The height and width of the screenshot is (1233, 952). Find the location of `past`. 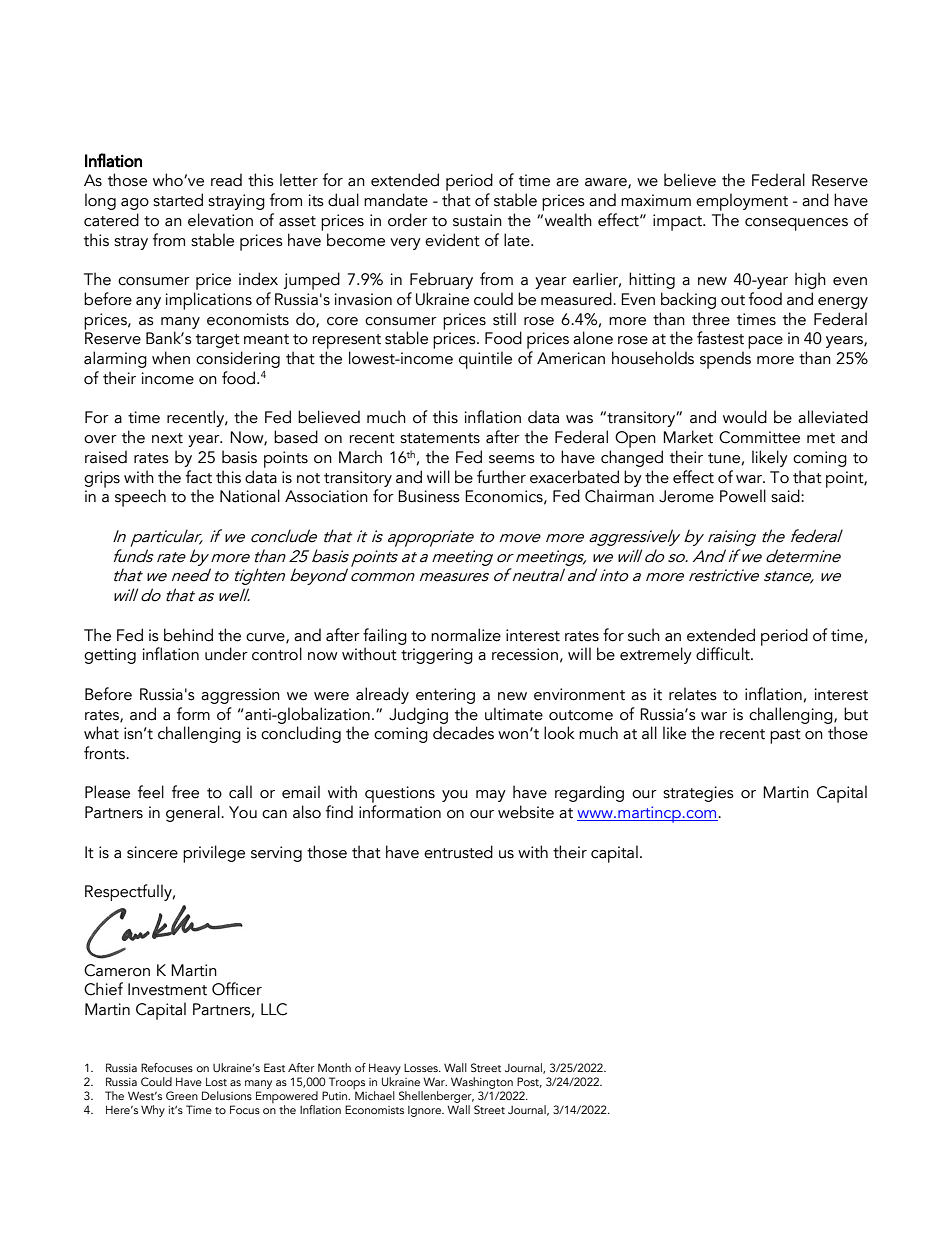

past is located at coordinates (785, 736).
